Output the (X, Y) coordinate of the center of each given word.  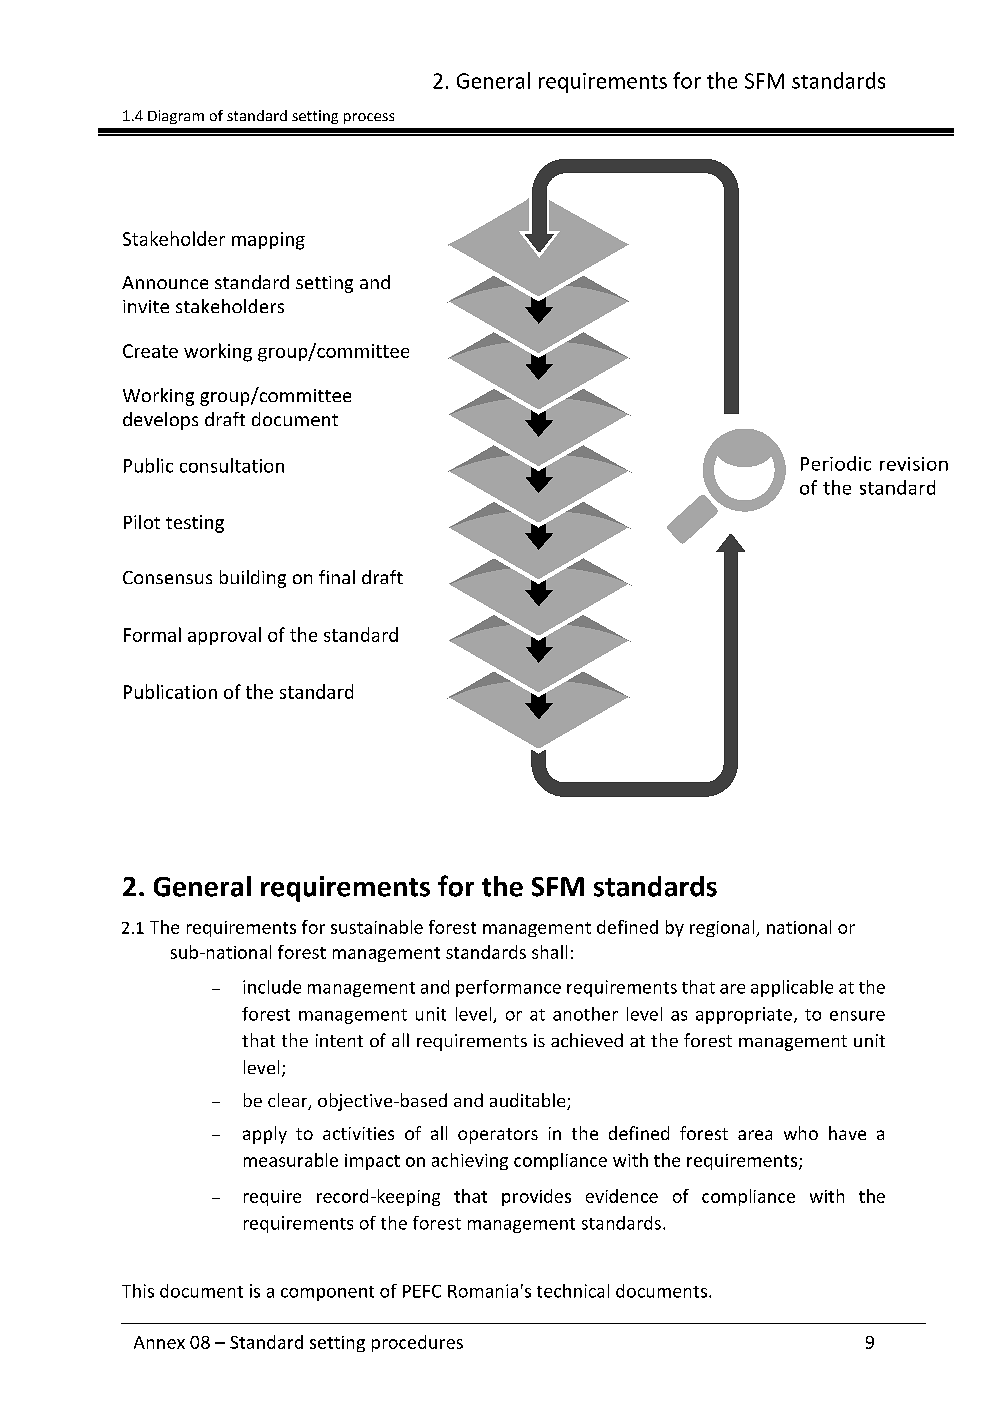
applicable (792, 988)
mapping (268, 241)
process (369, 118)
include (272, 987)
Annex (159, 1342)
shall (549, 952)
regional (723, 928)
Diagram (176, 117)
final (337, 577)
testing (195, 524)
